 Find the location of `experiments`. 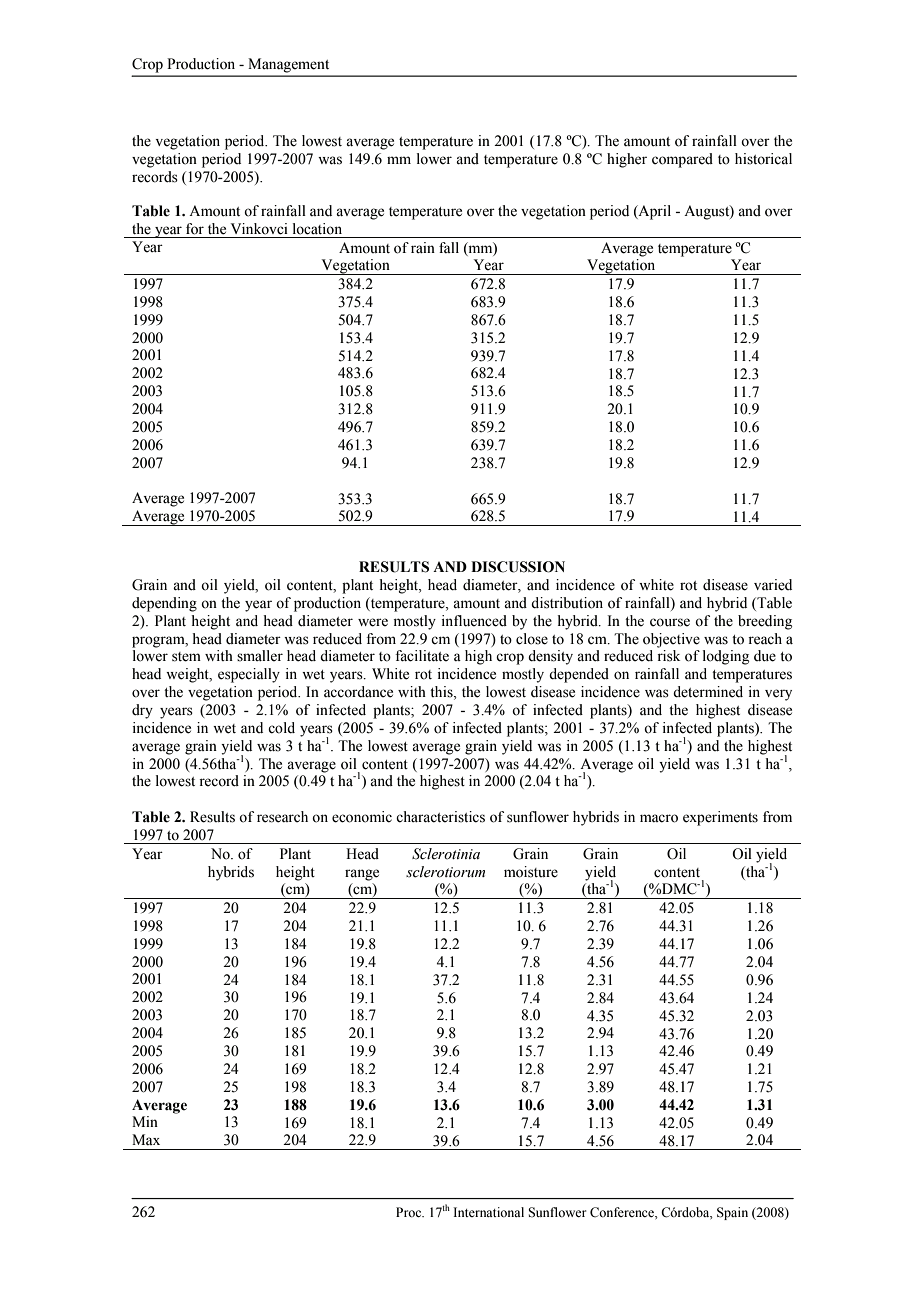

experiments is located at coordinates (720, 818).
